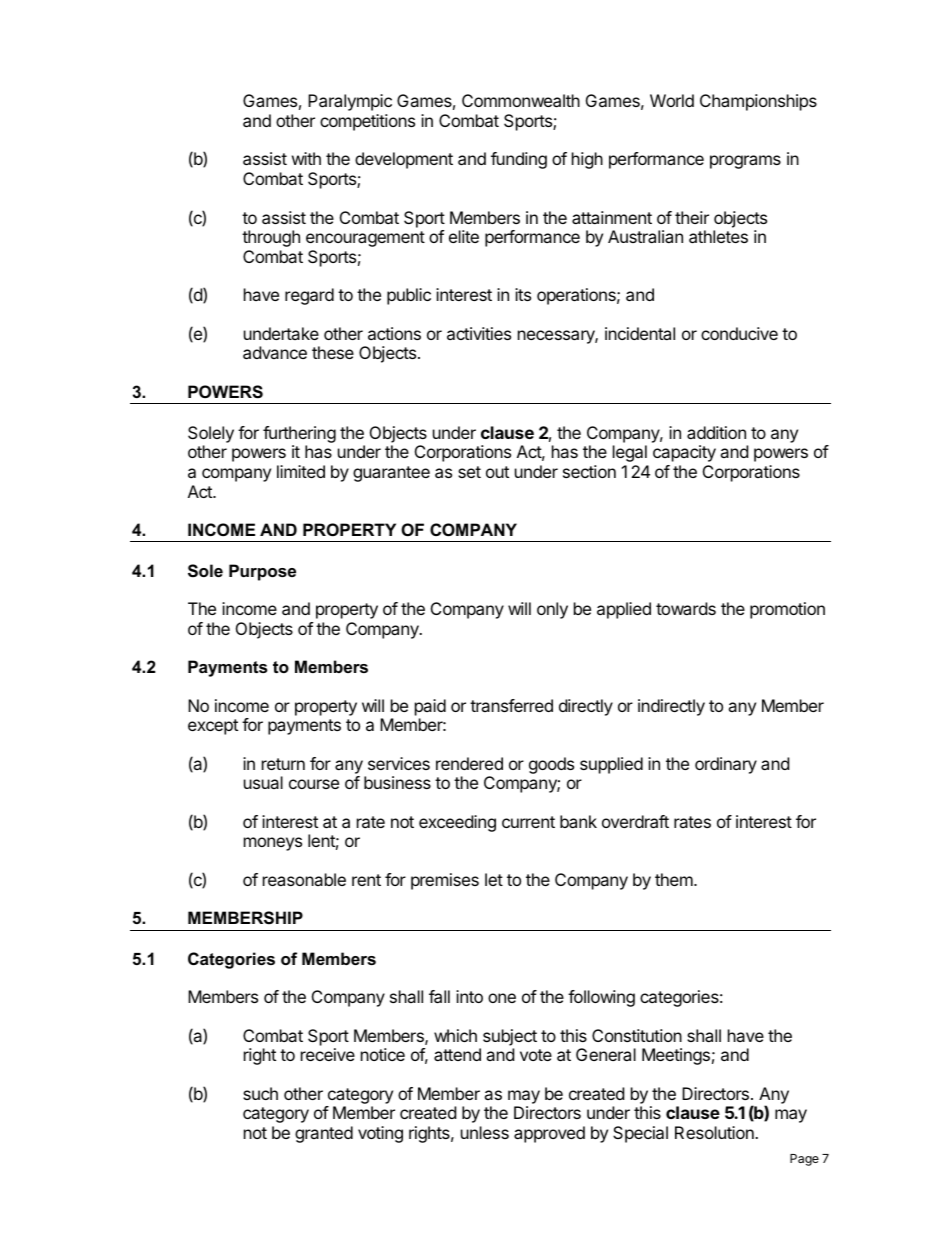  Describe the element at coordinates (497, 472) in the screenshot. I see `out` at that location.
